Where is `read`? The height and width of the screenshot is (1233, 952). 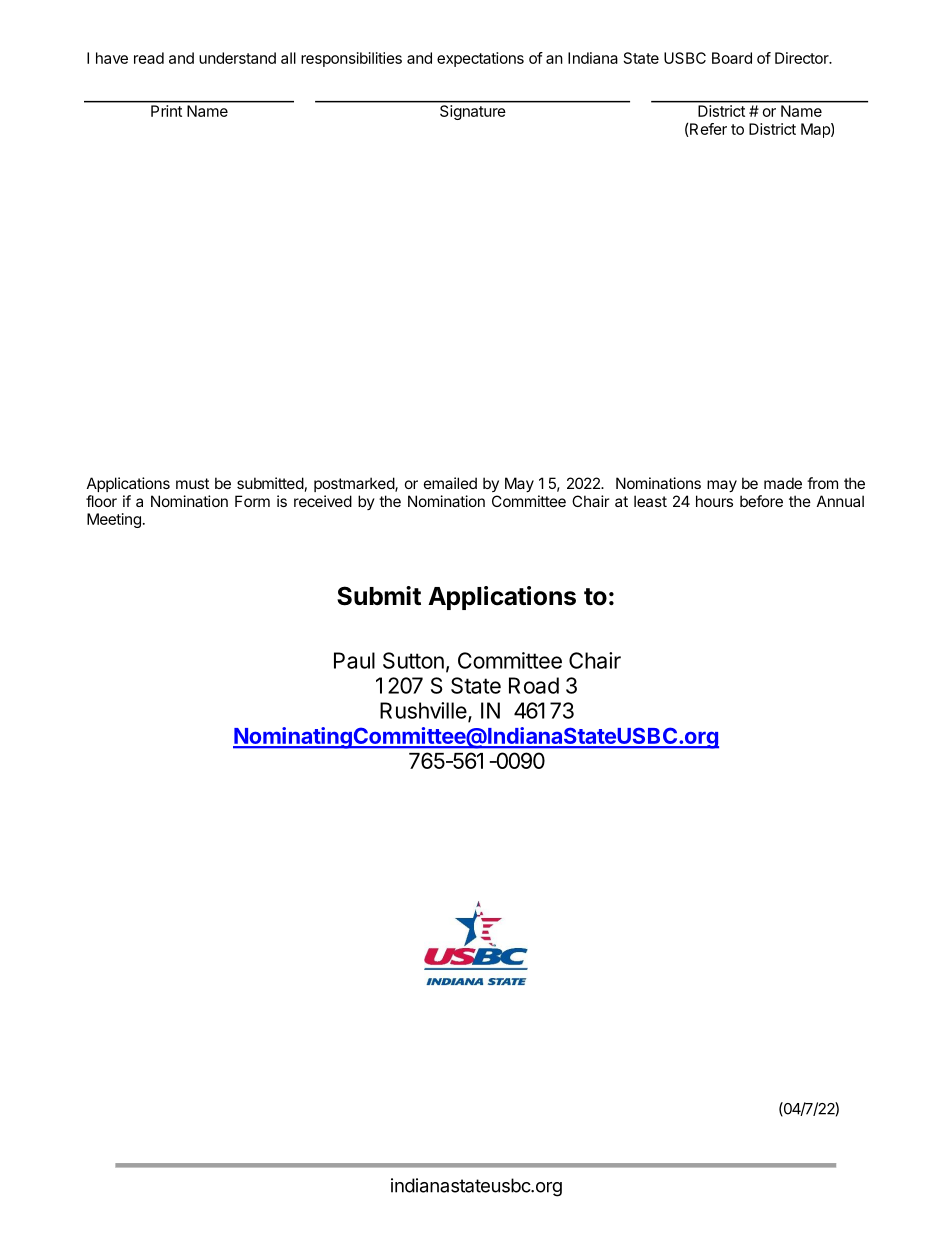
read is located at coordinates (149, 58).
